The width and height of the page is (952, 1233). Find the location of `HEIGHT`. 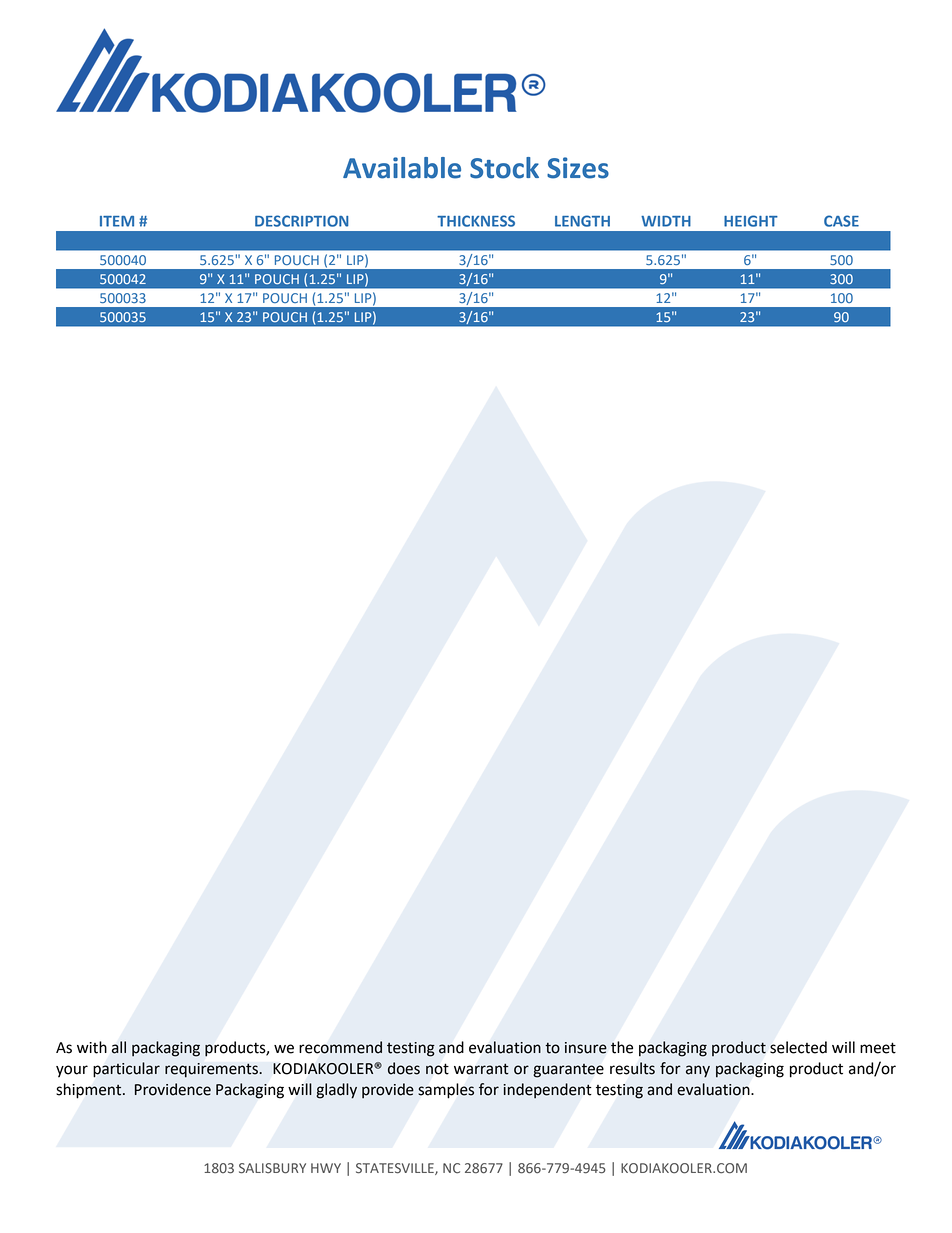

HEIGHT is located at coordinates (751, 221).
